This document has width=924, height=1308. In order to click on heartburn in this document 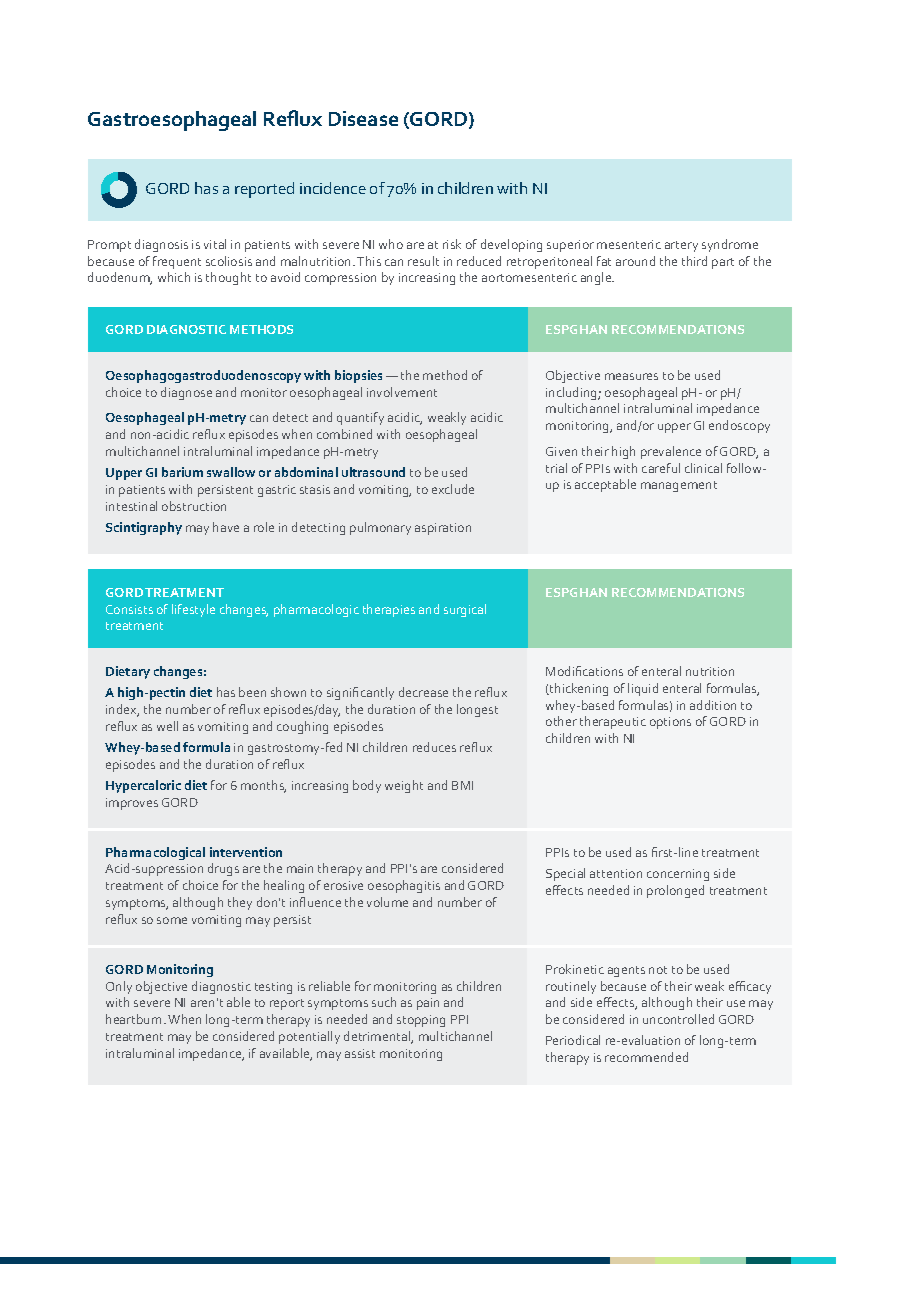, I will do `click(135, 1019)`.
